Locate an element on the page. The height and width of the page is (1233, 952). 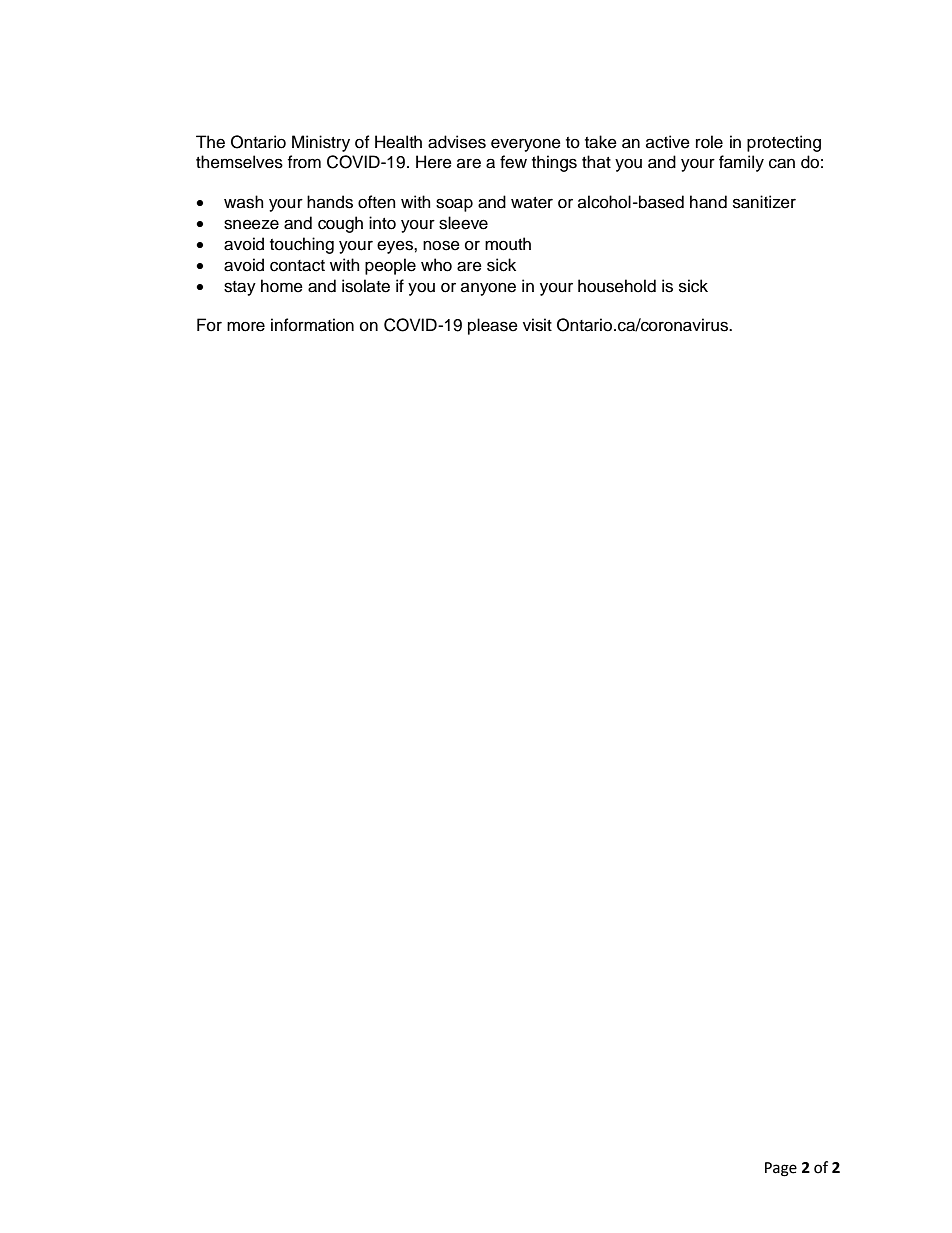
Page is located at coordinates (781, 1169).
